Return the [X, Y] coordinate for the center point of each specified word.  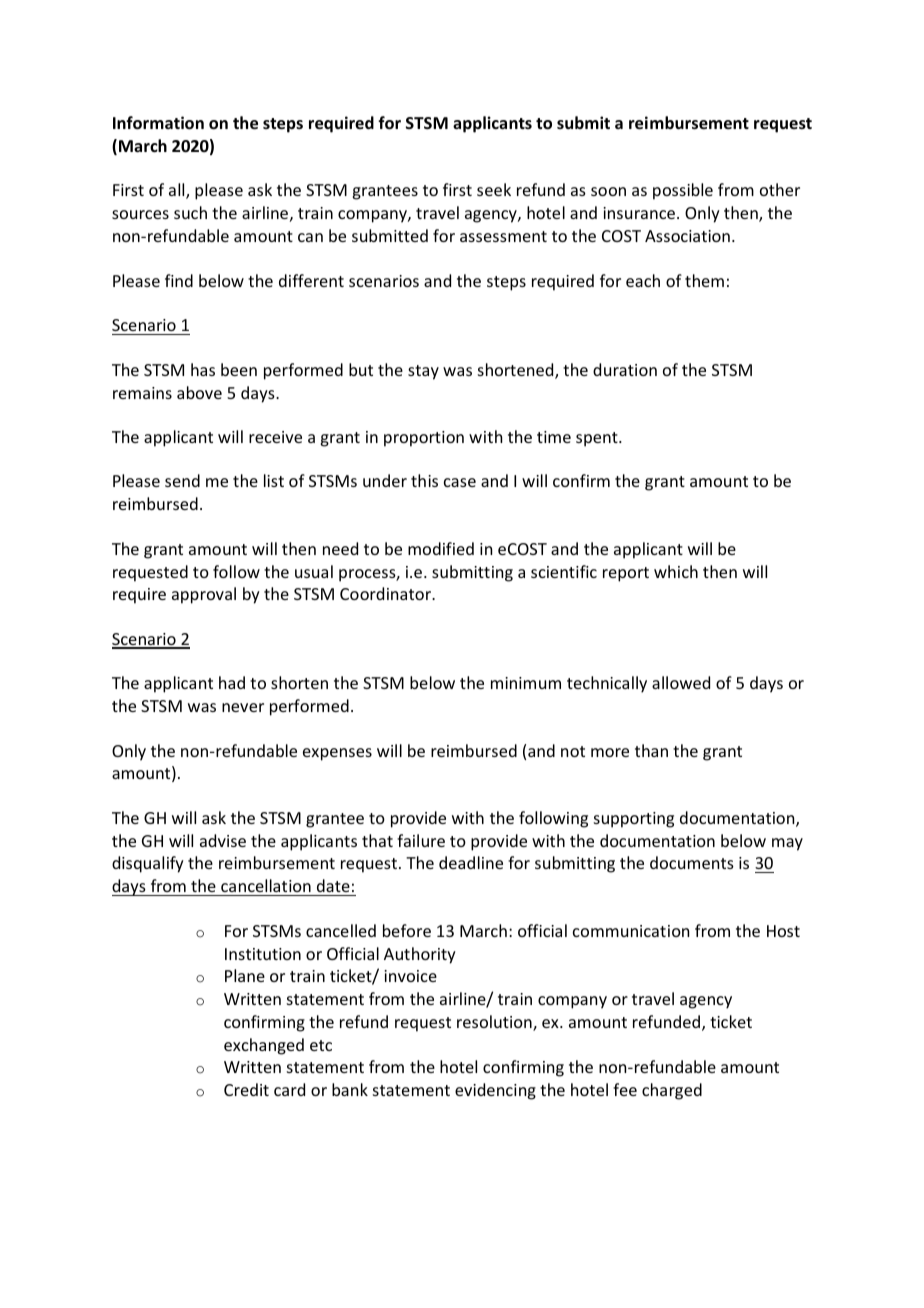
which [676, 571]
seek [494, 189]
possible [683, 191]
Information [158, 123]
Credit [246, 1089]
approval [204, 595]
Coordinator [387, 593]
